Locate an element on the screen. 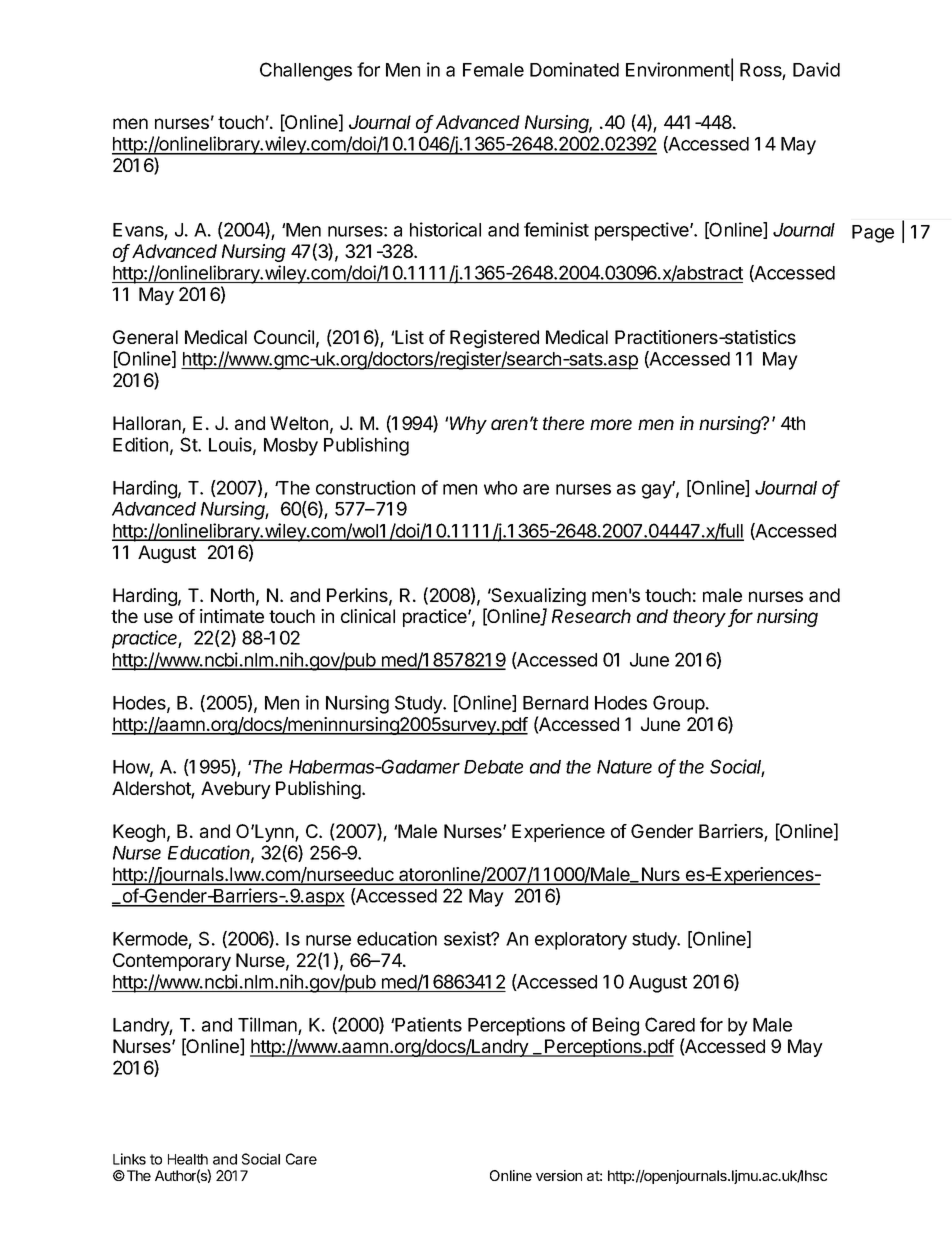 The height and width of the screenshot is (1233, 952). Dominated is located at coordinates (574, 69).
